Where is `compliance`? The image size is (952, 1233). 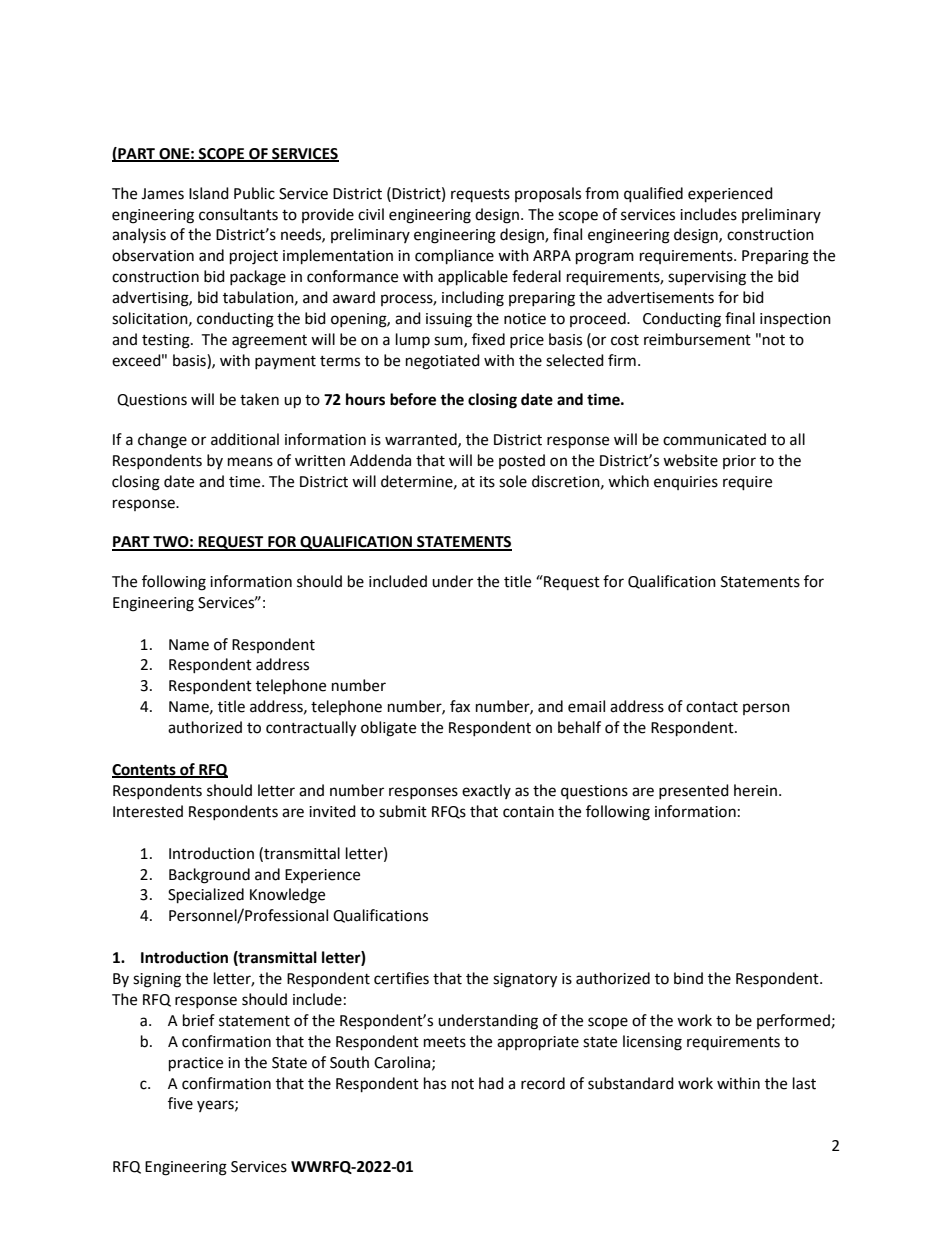 compliance is located at coordinates (454, 257).
